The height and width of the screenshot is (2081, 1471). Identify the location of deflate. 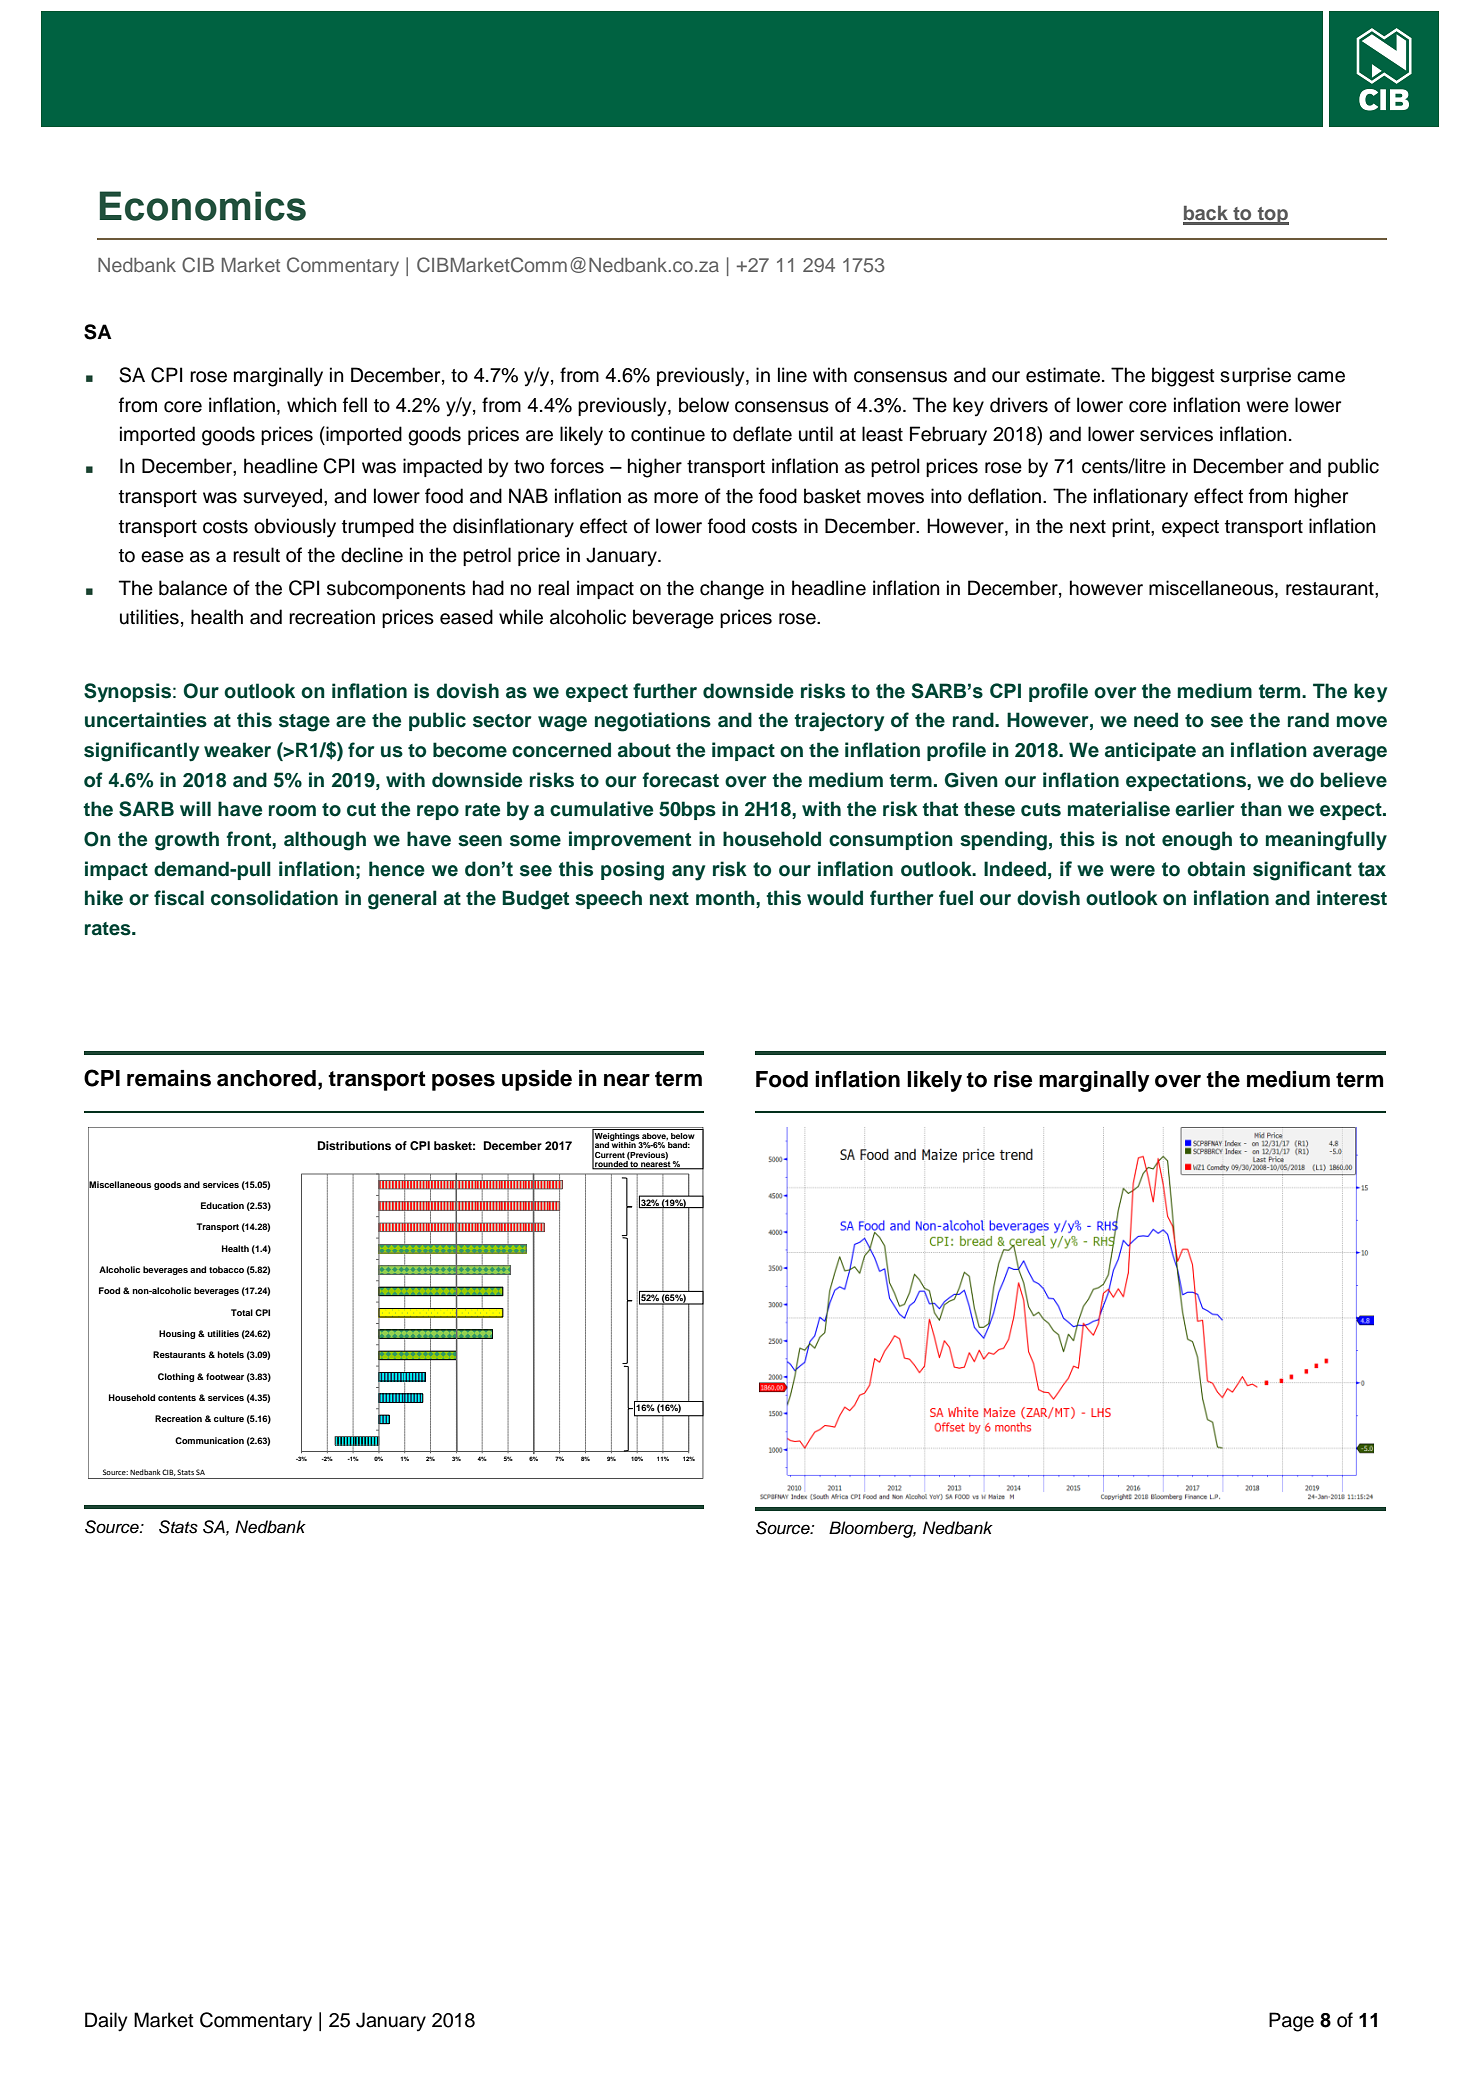
(762, 434).
